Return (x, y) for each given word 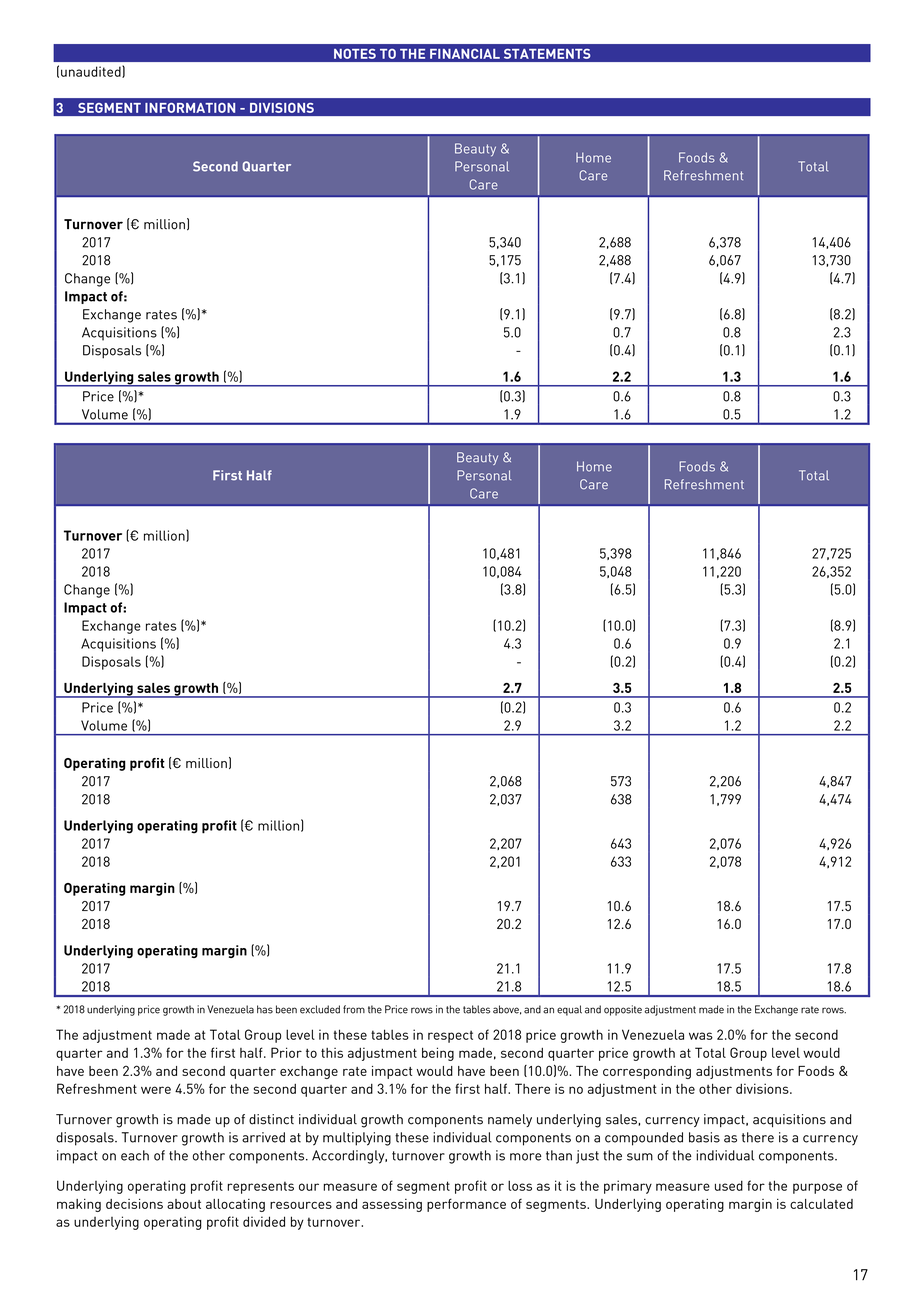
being (438, 1054)
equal (569, 1010)
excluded (320, 1009)
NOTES (355, 54)
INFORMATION (190, 108)
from (354, 1009)
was (701, 1036)
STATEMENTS (547, 54)
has (265, 1009)
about (184, 1204)
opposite (623, 1010)
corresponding (647, 1072)
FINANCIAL (465, 54)
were (156, 1090)
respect (450, 1036)
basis (704, 1137)
